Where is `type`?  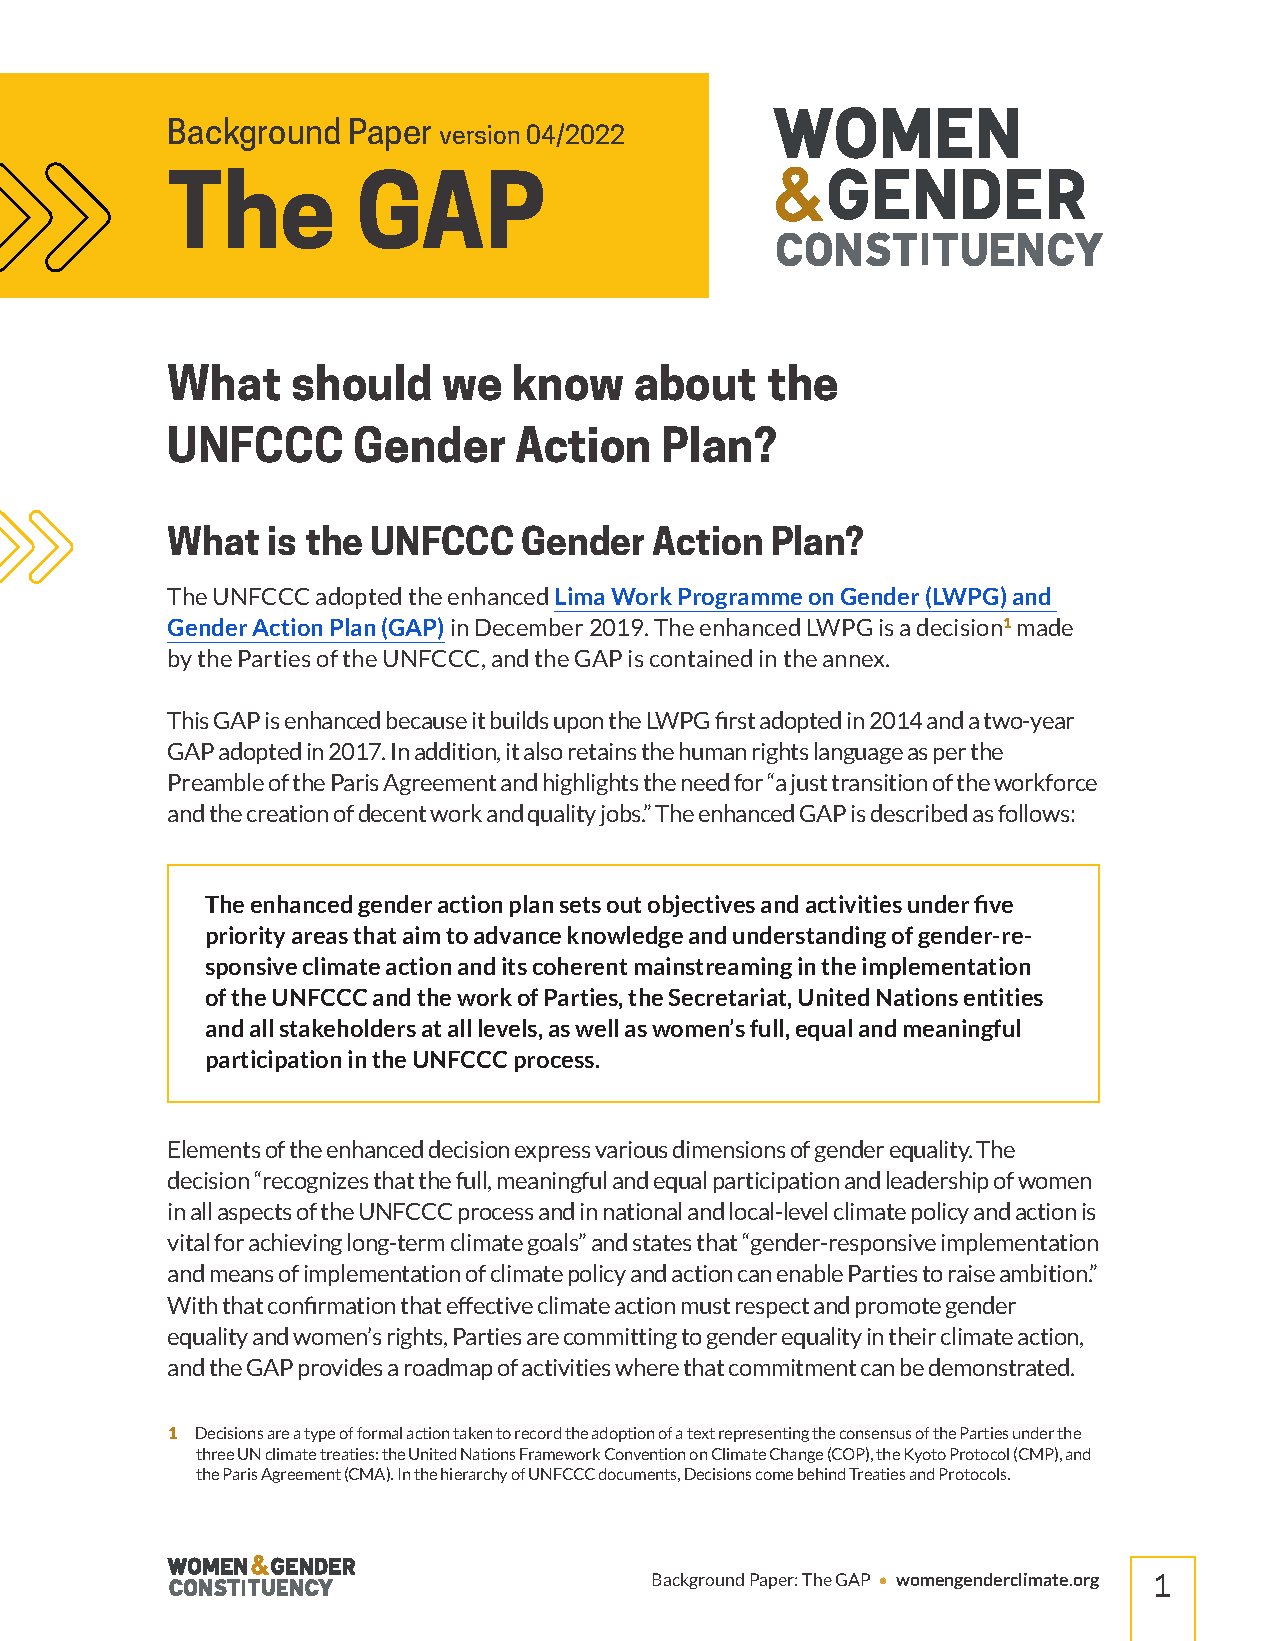
type is located at coordinates (319, 1435).
